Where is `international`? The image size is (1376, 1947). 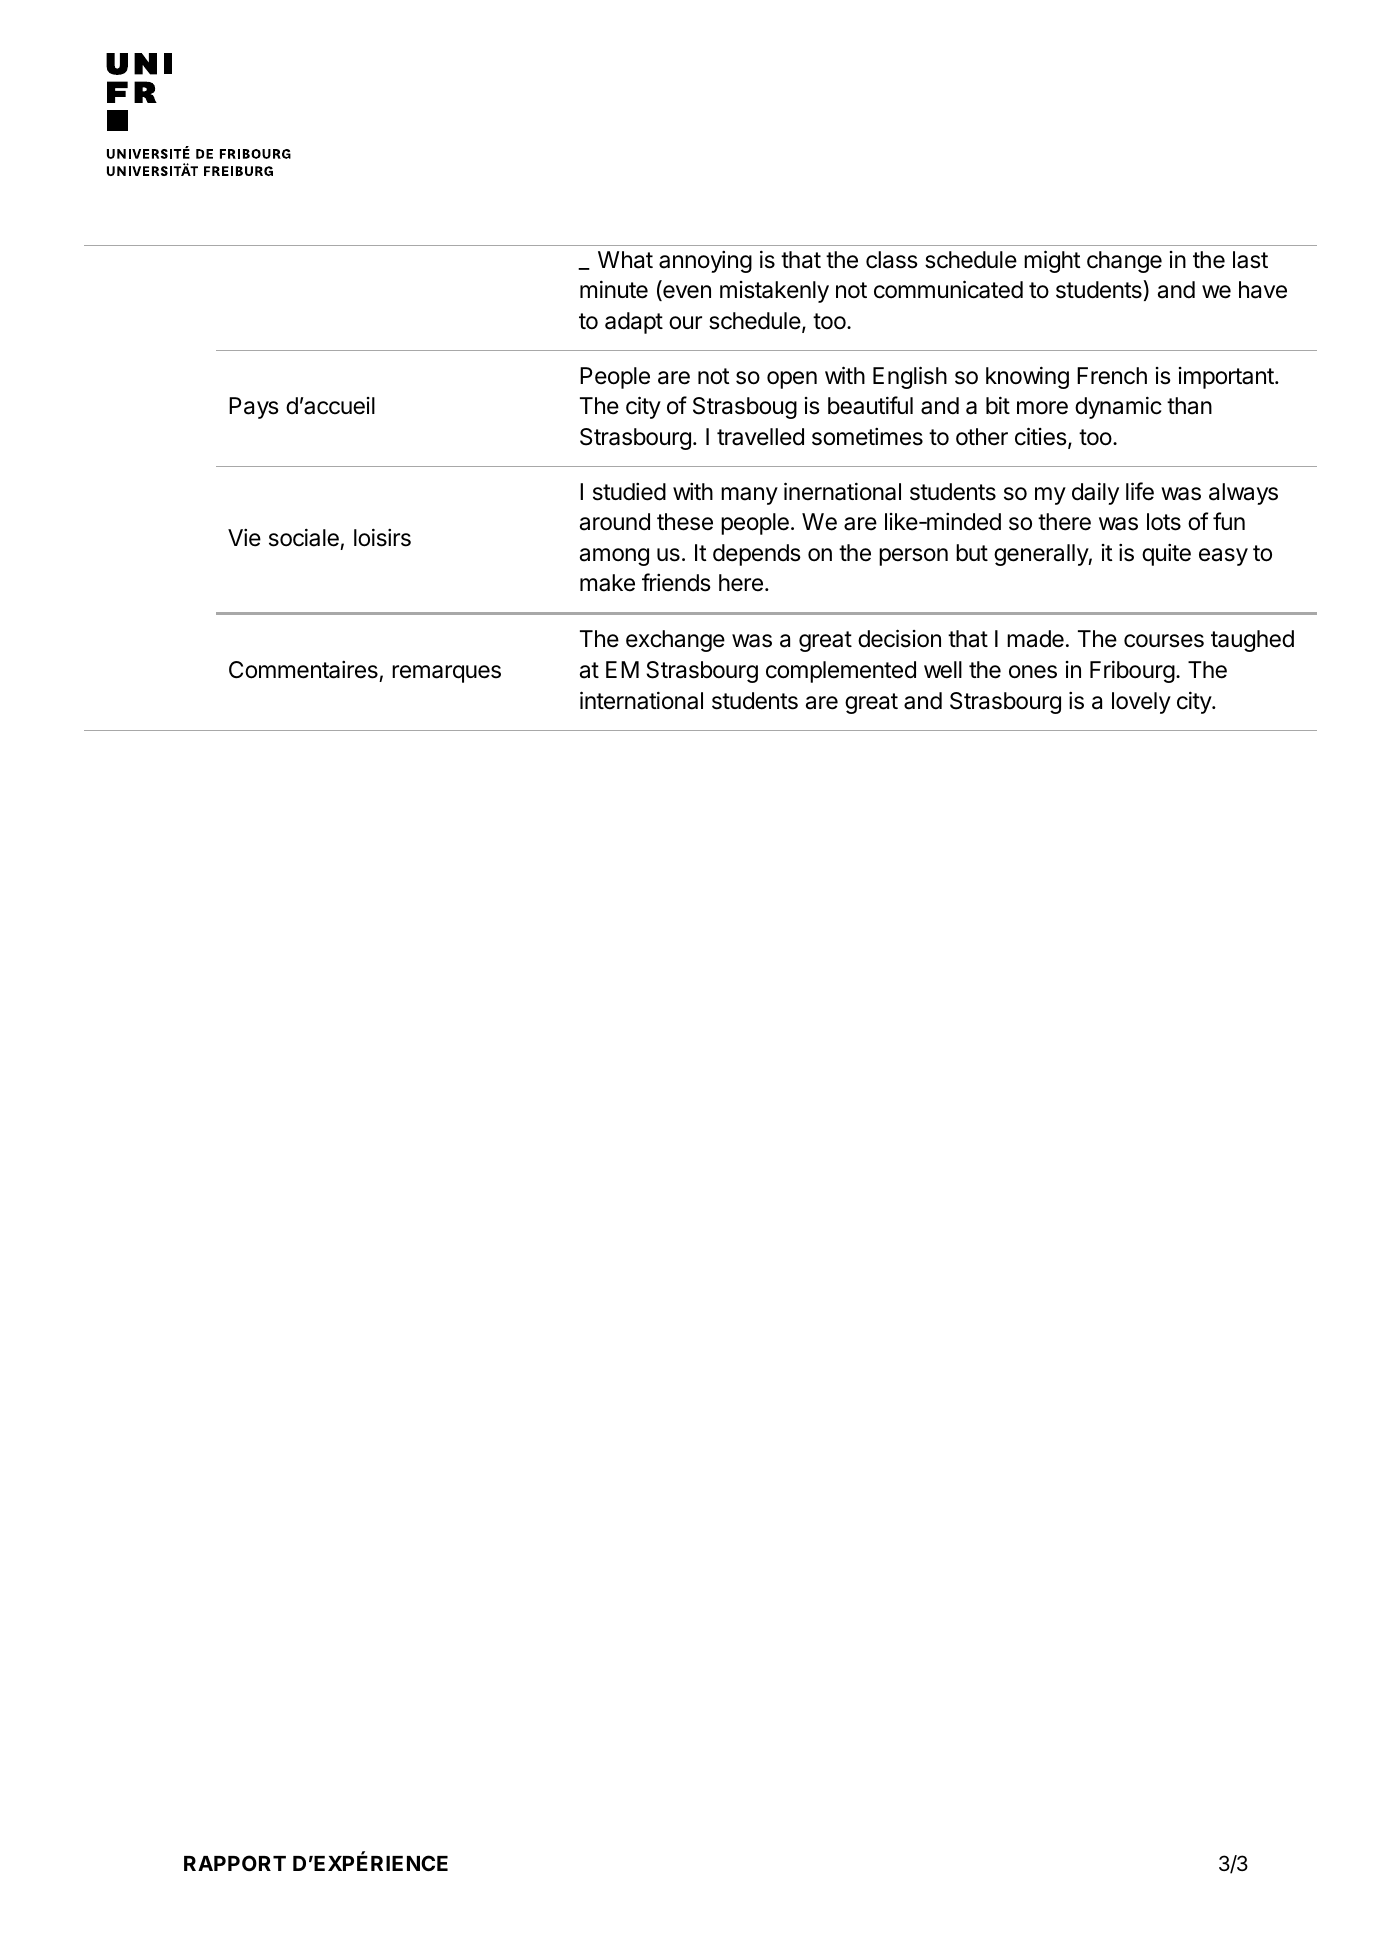
international is located at coordinates (641, 700).
